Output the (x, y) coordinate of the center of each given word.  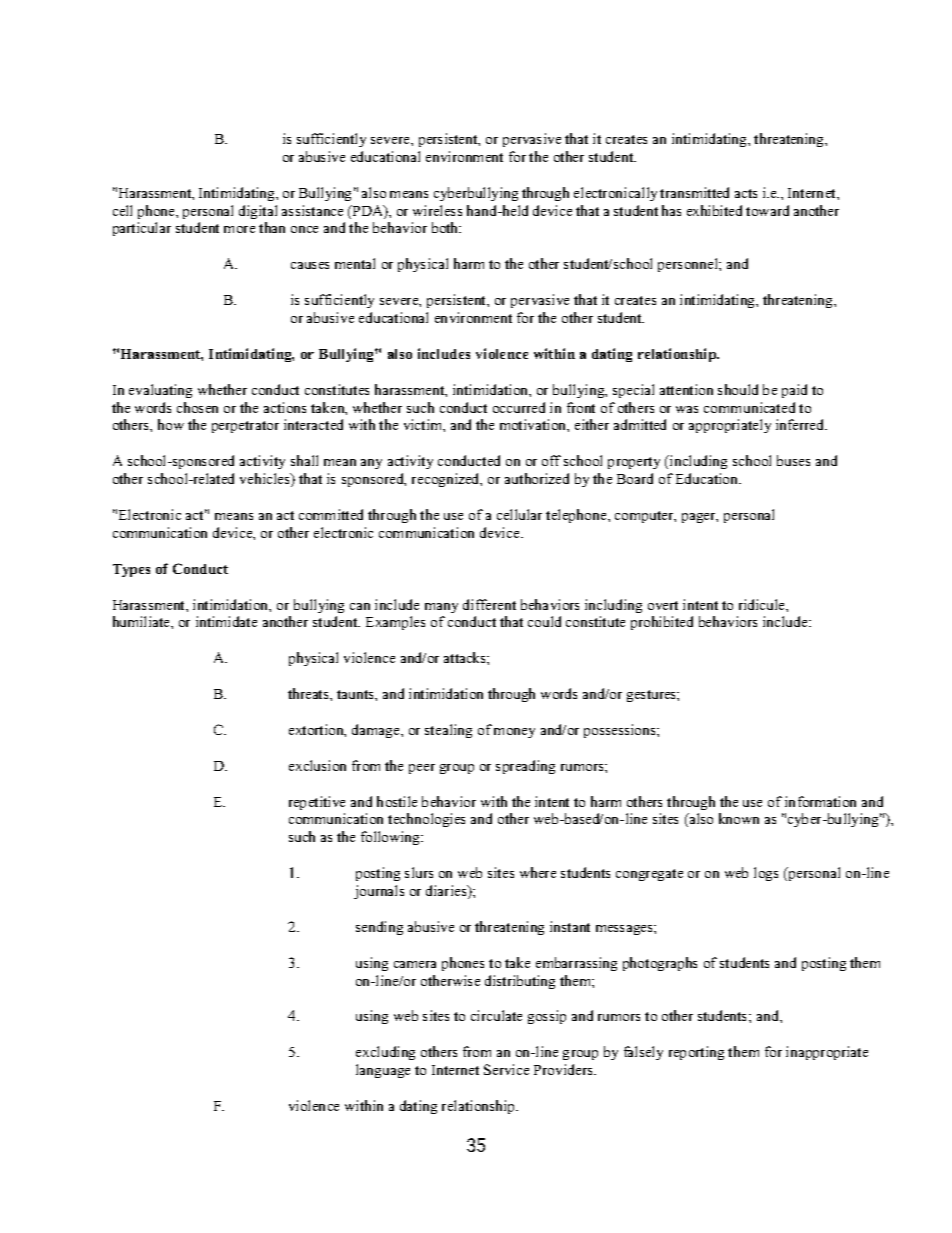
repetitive (317, 803)
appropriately (730, 426)
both (446, 227)
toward (767, 210)
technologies (426, 820)
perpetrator (245, 427)
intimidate (226, 621)
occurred (519, 407)
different (489, 604)
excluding (385, 1053)
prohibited (662, 623)
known (739, 818)
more (239, 229)
